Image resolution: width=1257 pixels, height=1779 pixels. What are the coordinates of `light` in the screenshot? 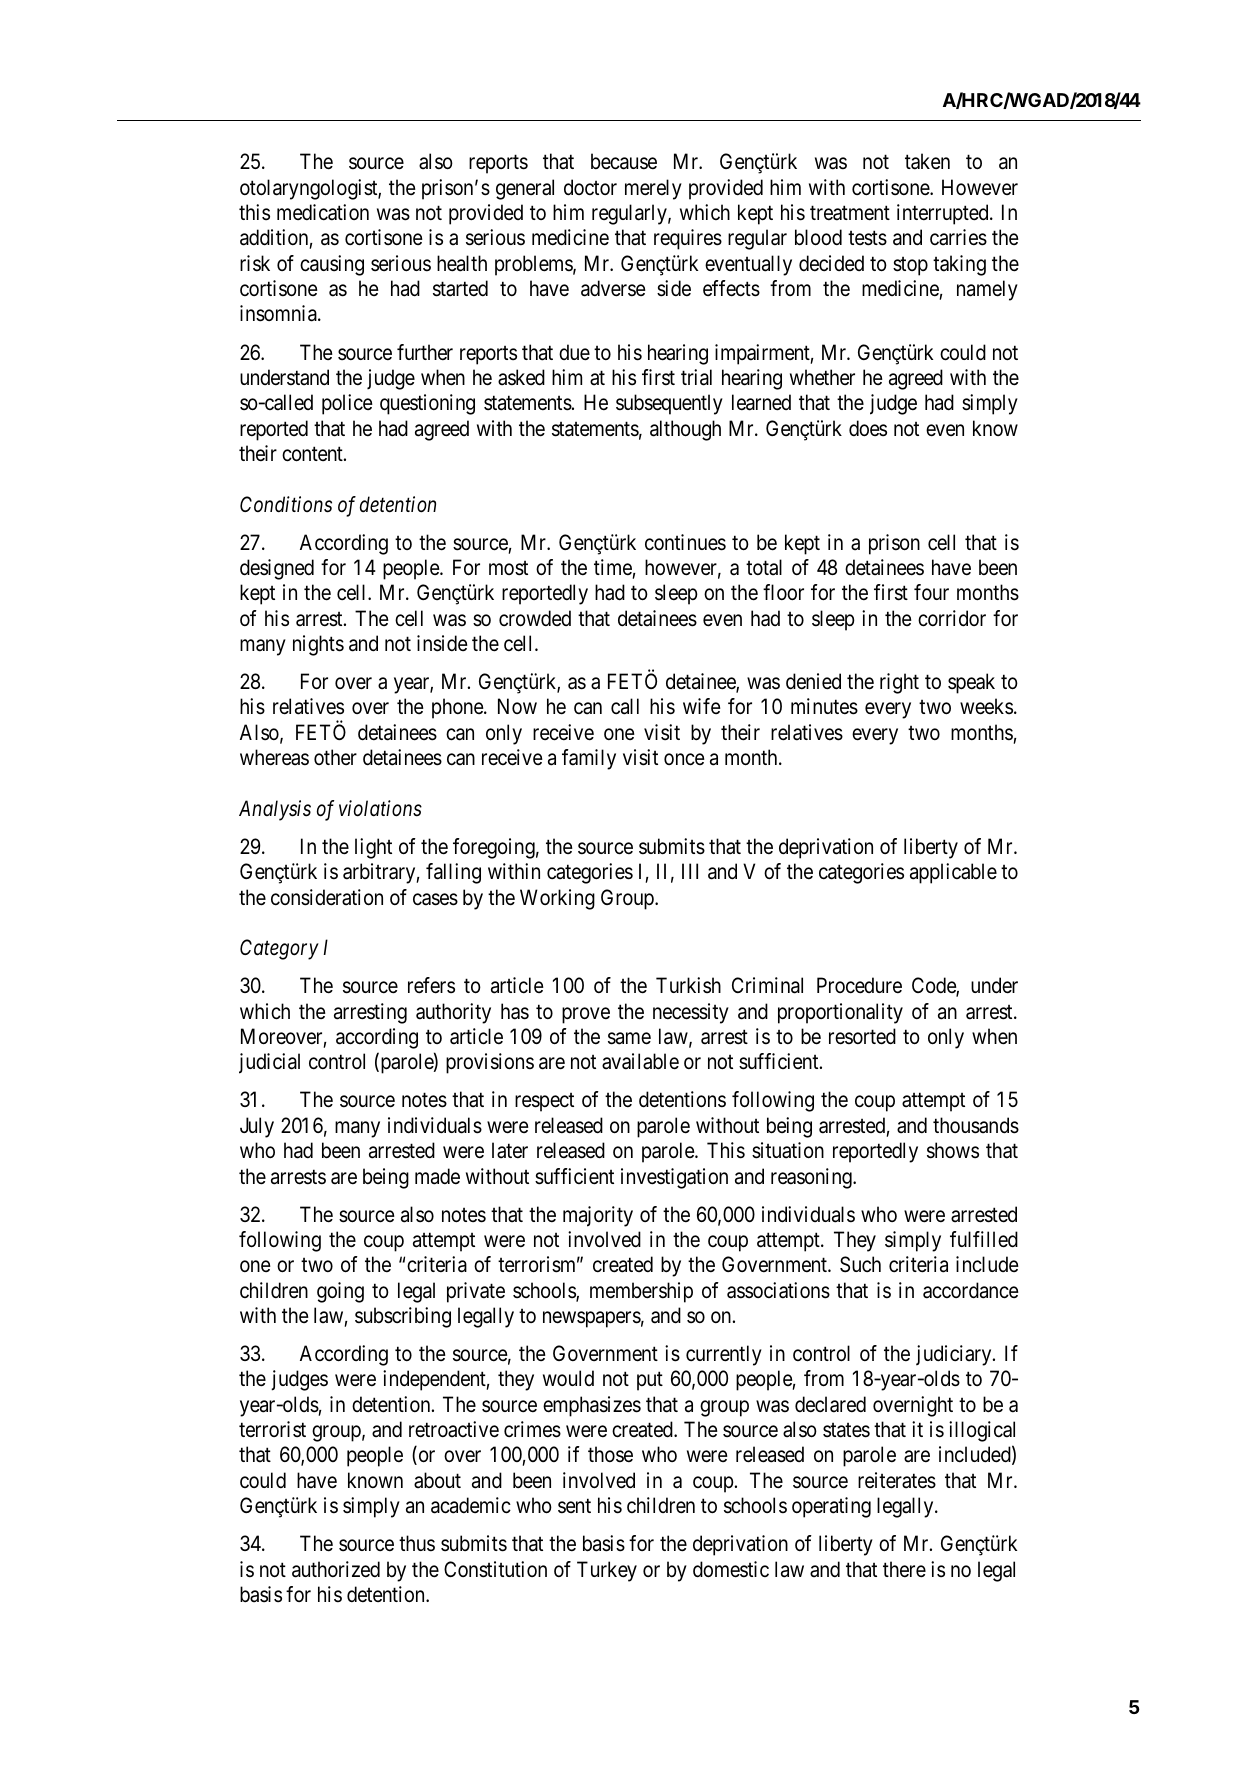 It's located at (373, 848).
